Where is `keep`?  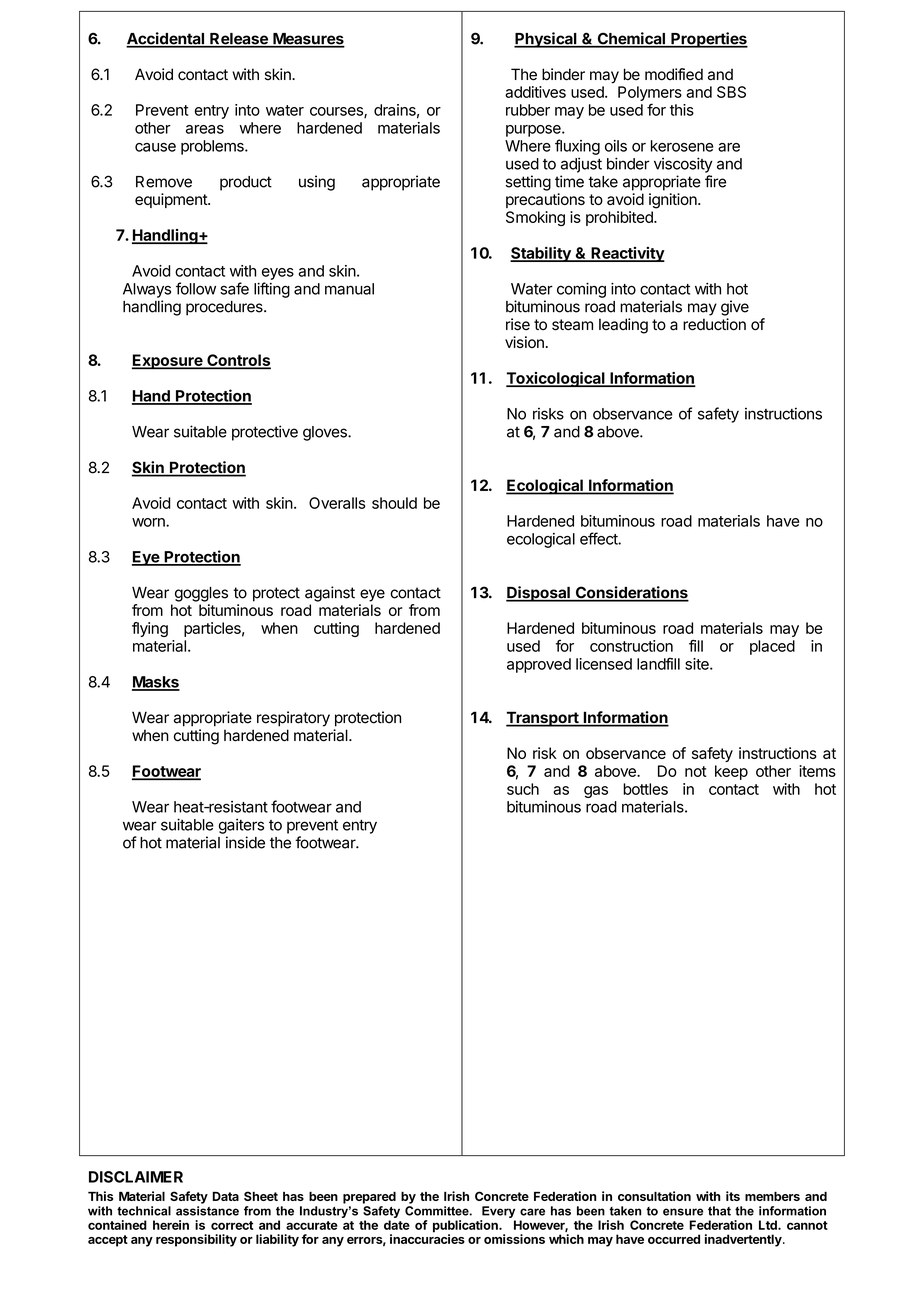 keep is located at coordinates (731, 772).
